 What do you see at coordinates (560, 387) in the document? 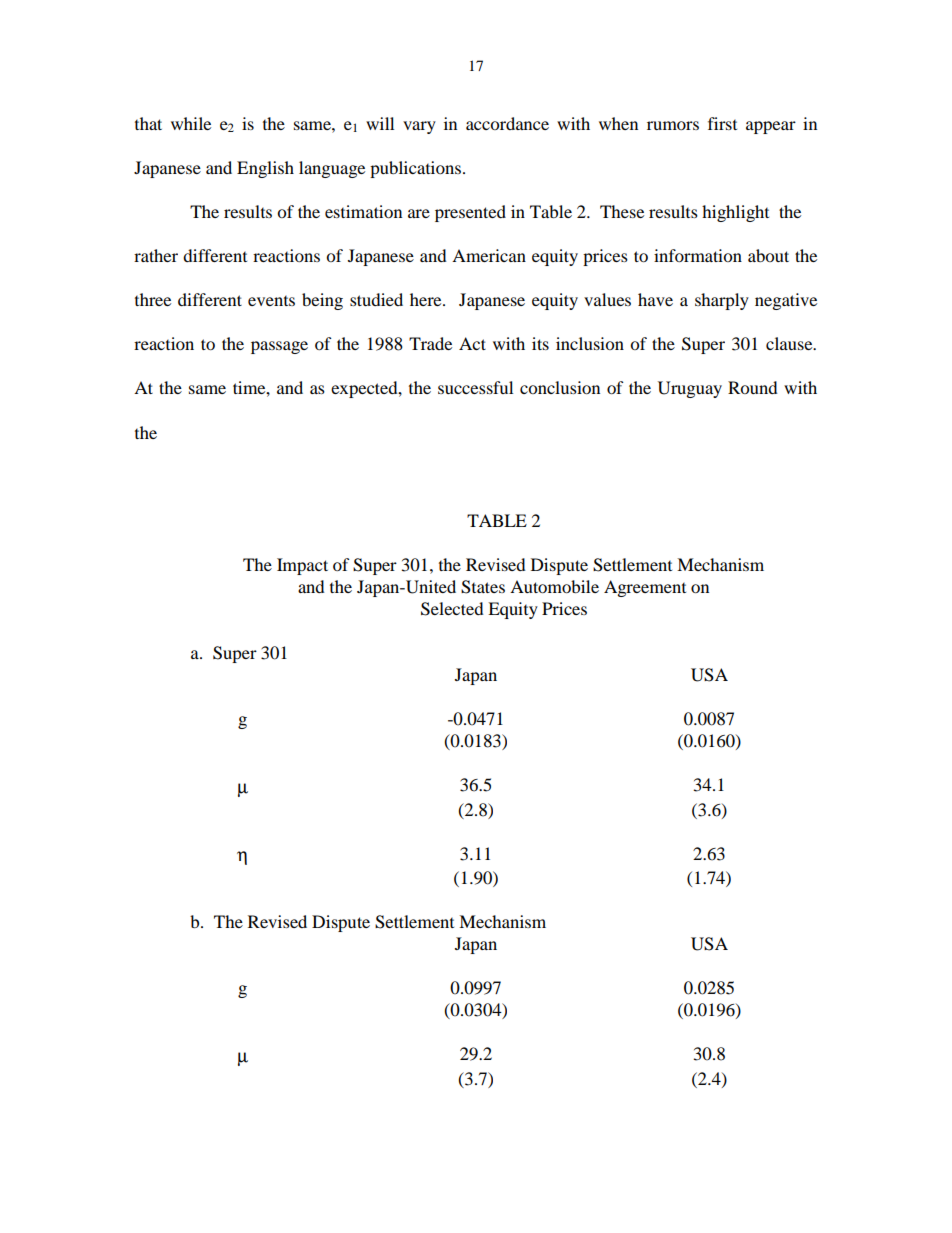
I see `conclusion` at bounding box center [560, 387].
